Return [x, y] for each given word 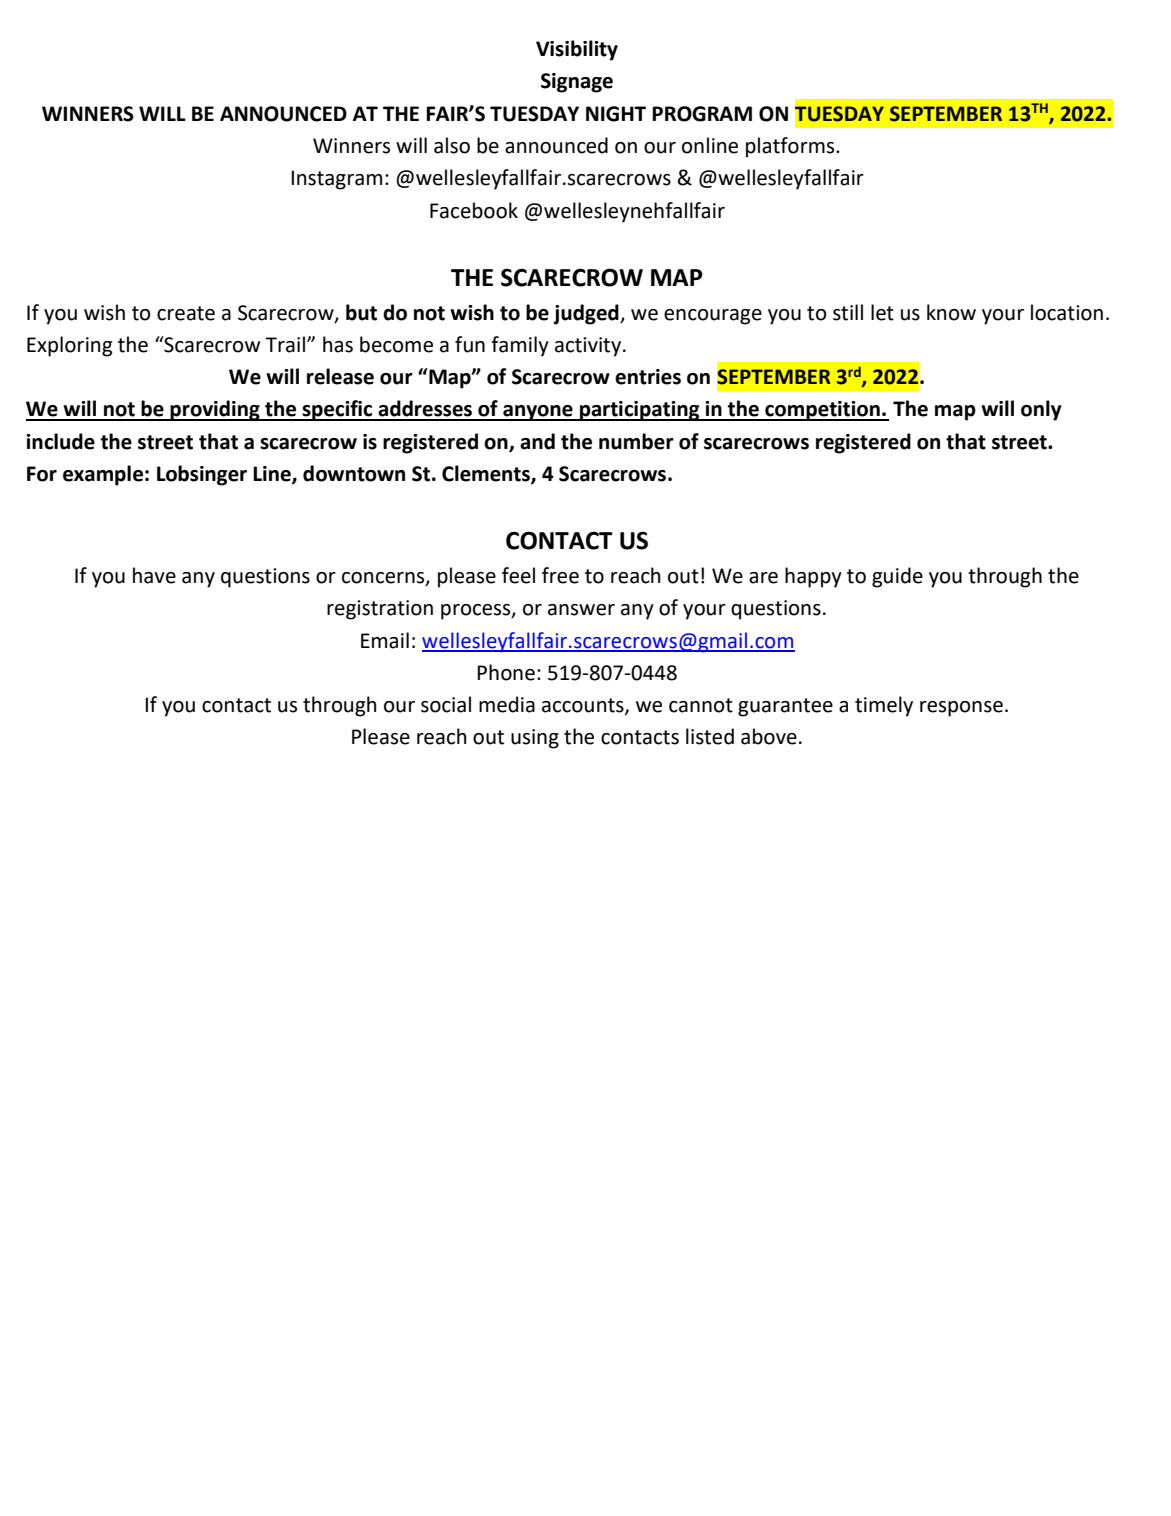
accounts [584, 706]
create [186, 313]
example [103, 475]
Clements [487, 474]
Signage [577, 83]
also [452, 145]
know [951, 312]
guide [897, 577]
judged [587, 314]
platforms [791, 147]
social [446, 704]
